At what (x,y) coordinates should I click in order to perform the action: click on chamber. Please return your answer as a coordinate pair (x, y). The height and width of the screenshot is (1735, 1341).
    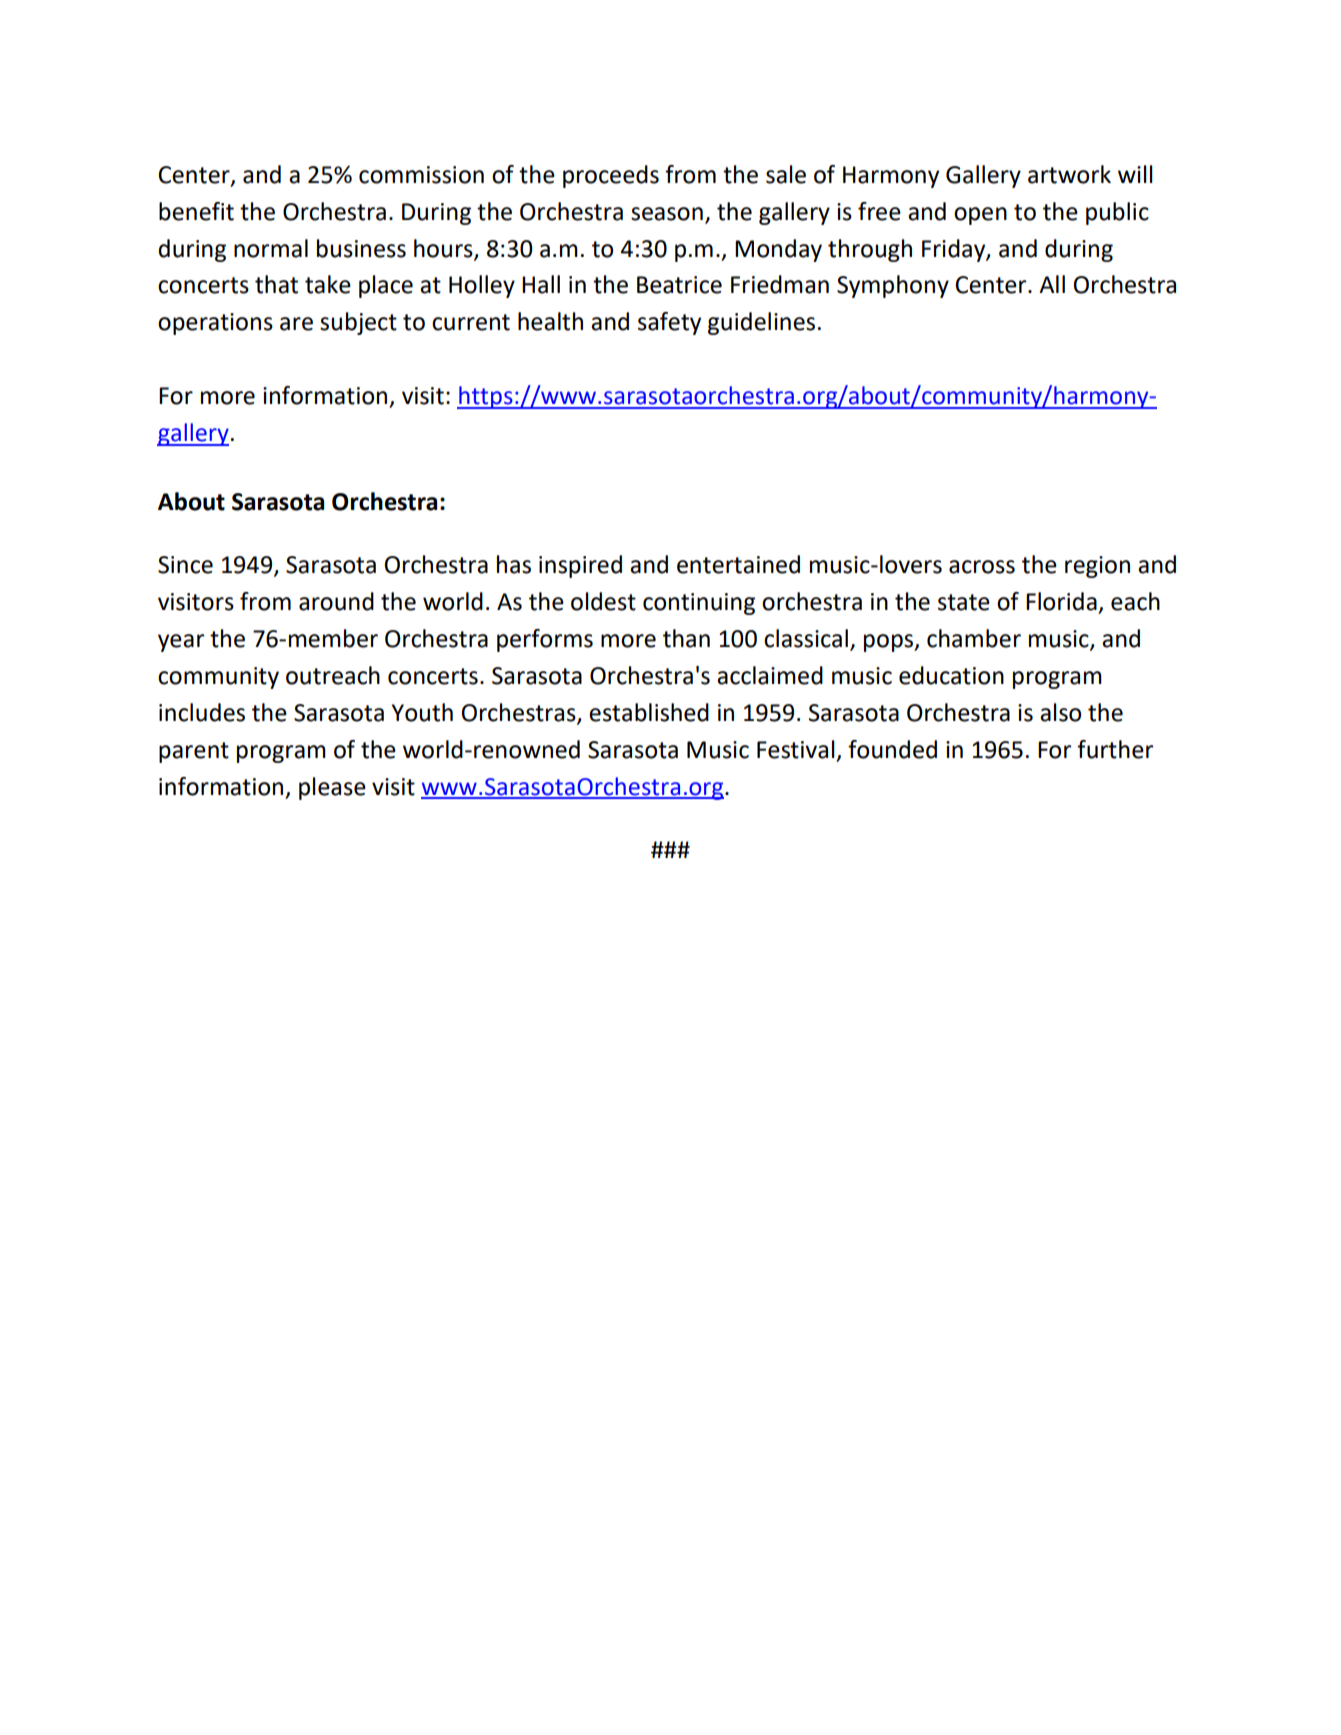
    Looking at the image, I should click on (974, 638).
